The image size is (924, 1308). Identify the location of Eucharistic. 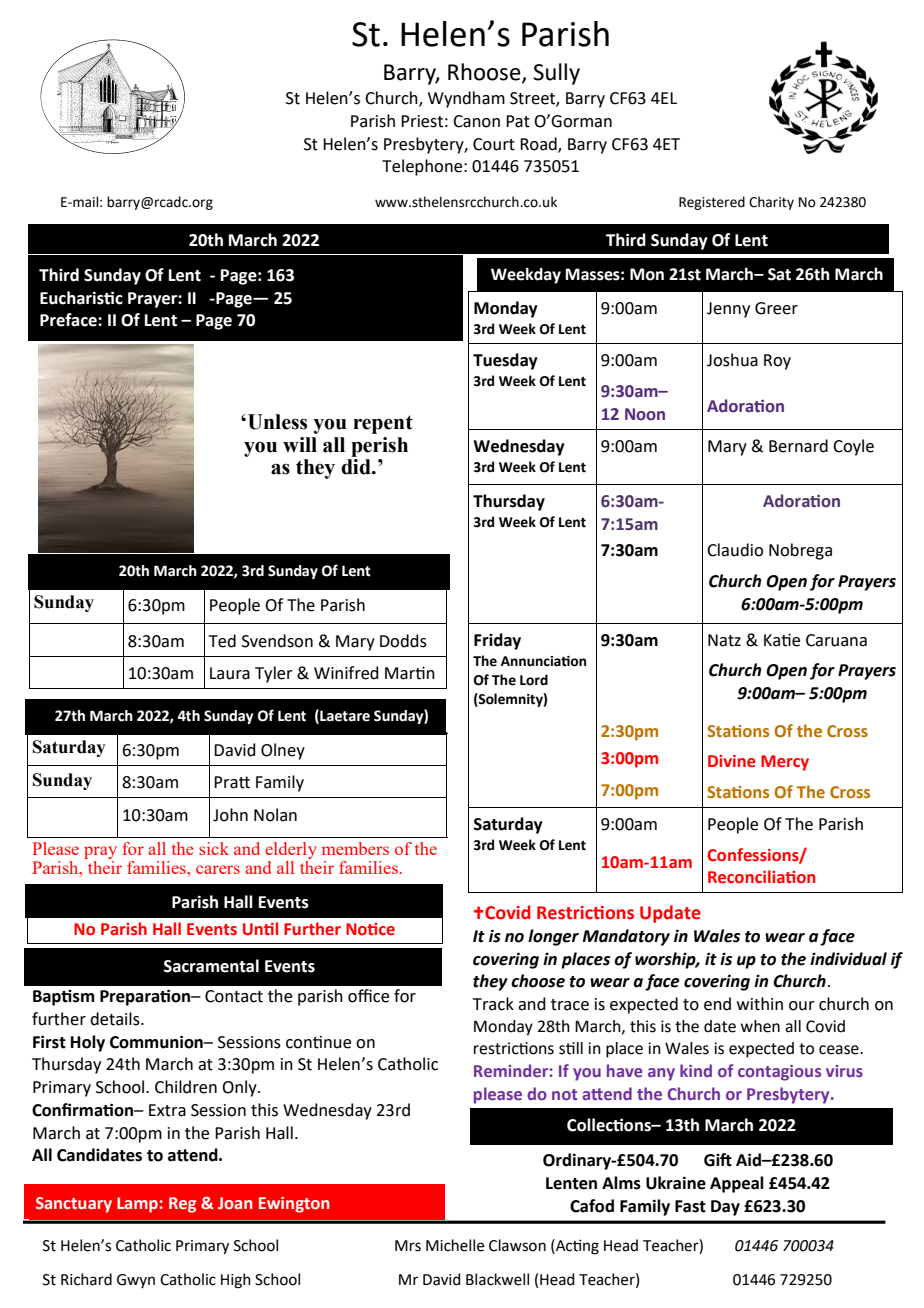
(81, 298).
